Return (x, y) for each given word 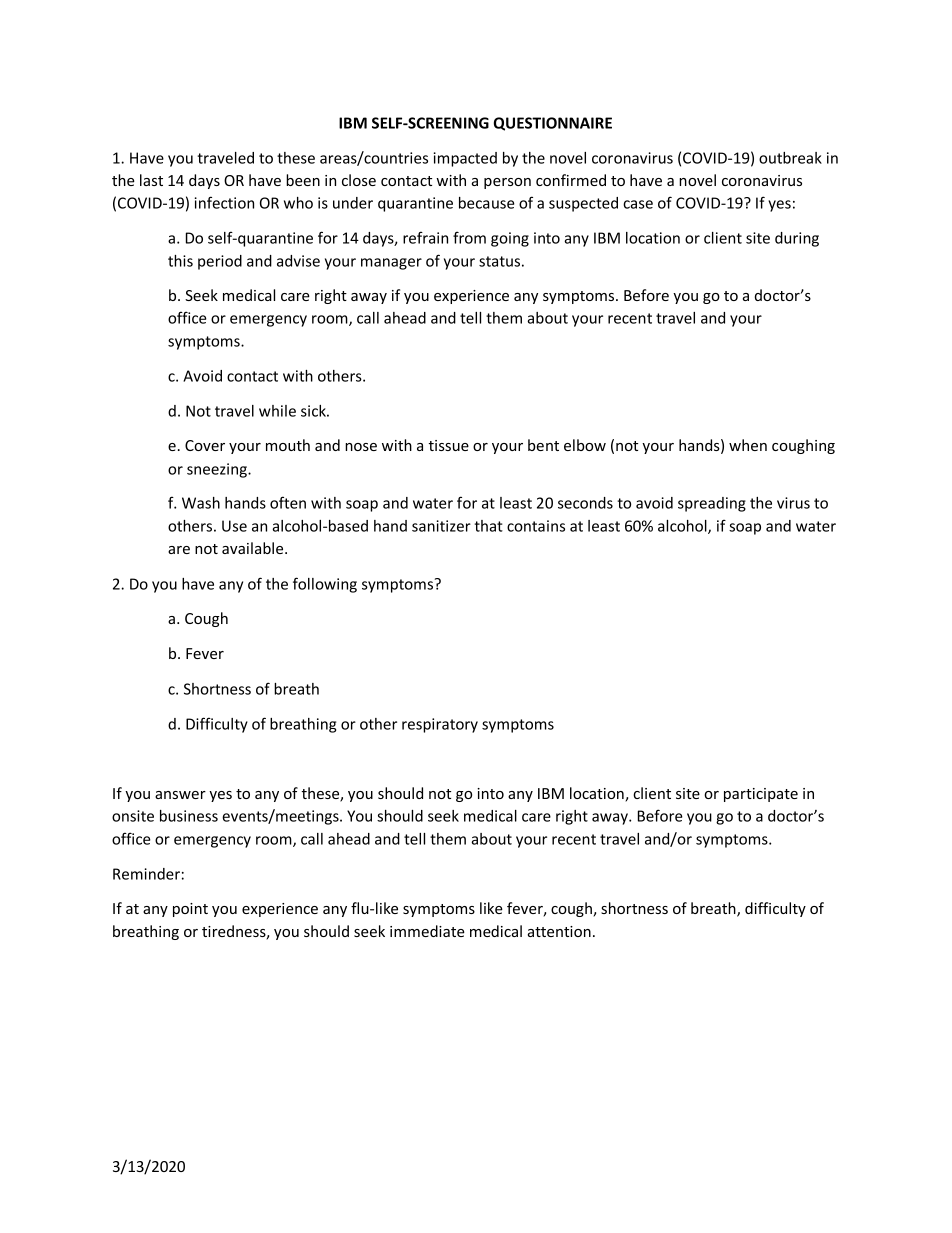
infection (224, 202)
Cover (205, 445)
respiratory (440, 725)
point (190, 910)
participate (761, 795)
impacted (465, 159)
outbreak (790, 158)
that (488, 526)
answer (180, 795)
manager (391, 264)
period (220, 262)
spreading (712, 504)
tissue (449, 445)
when (748, 445)
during (797, 239)
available (254, 548)
